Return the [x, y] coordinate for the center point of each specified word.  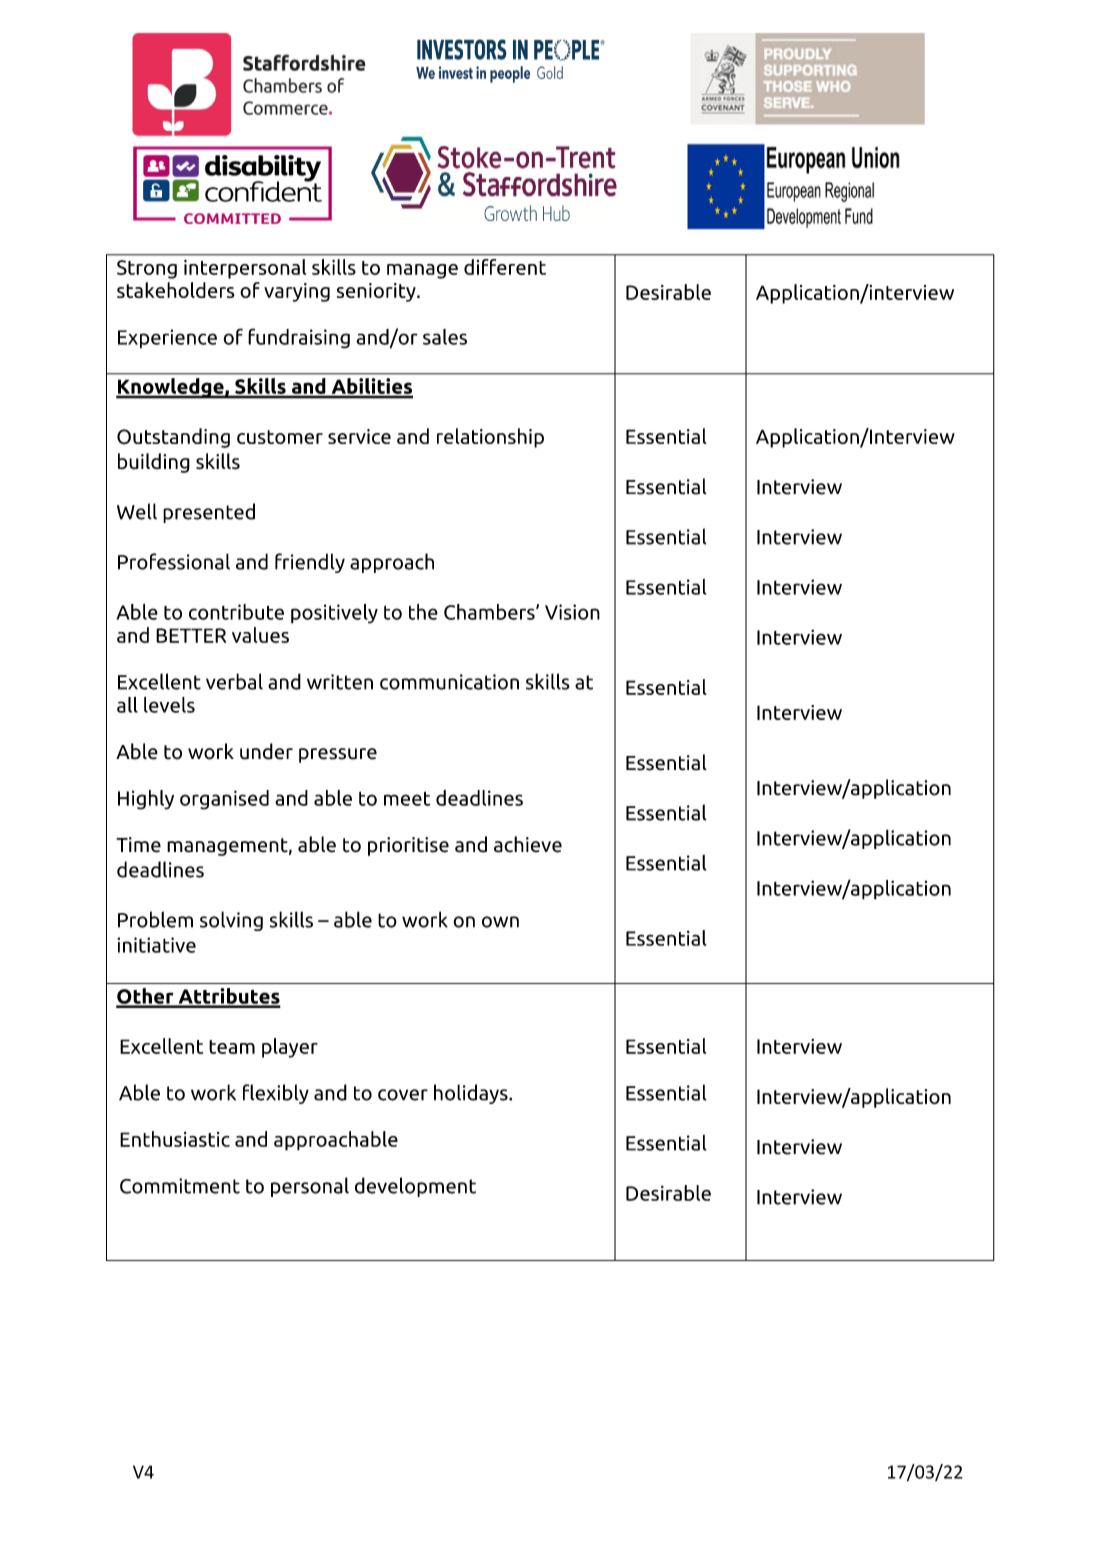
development [415, 1187]
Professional [174, 561]
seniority [377, 292]
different [505, 267]
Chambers [490, 612]
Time [138, 845]
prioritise [408, 846]
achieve [528, 844]
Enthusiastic [175, 1139]
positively [334, 614]
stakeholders [176, 290]
